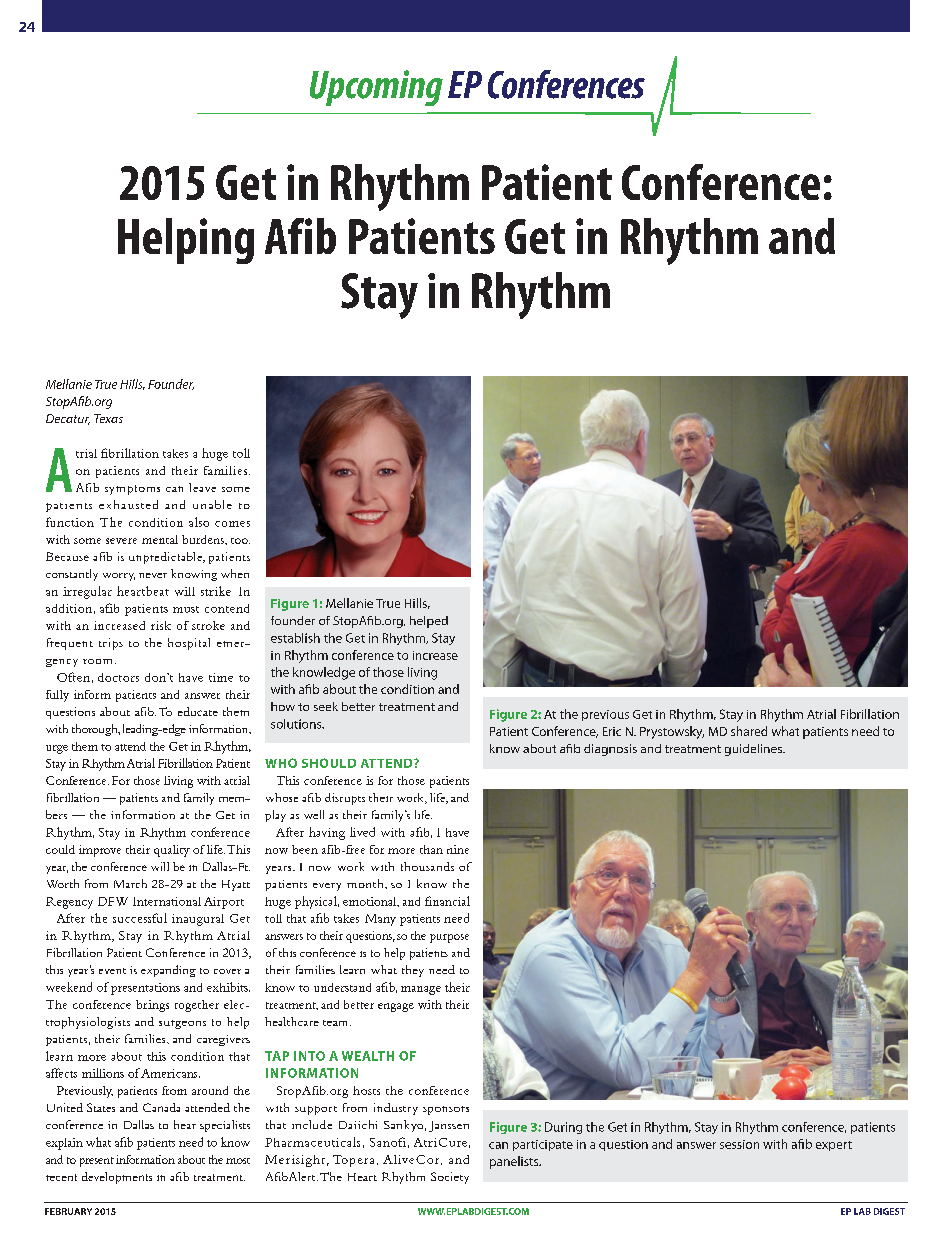 The height and width of the image is (1240, 952). Describe the element at coordinates (202, 487) in the image. I see `leave` at that location.
